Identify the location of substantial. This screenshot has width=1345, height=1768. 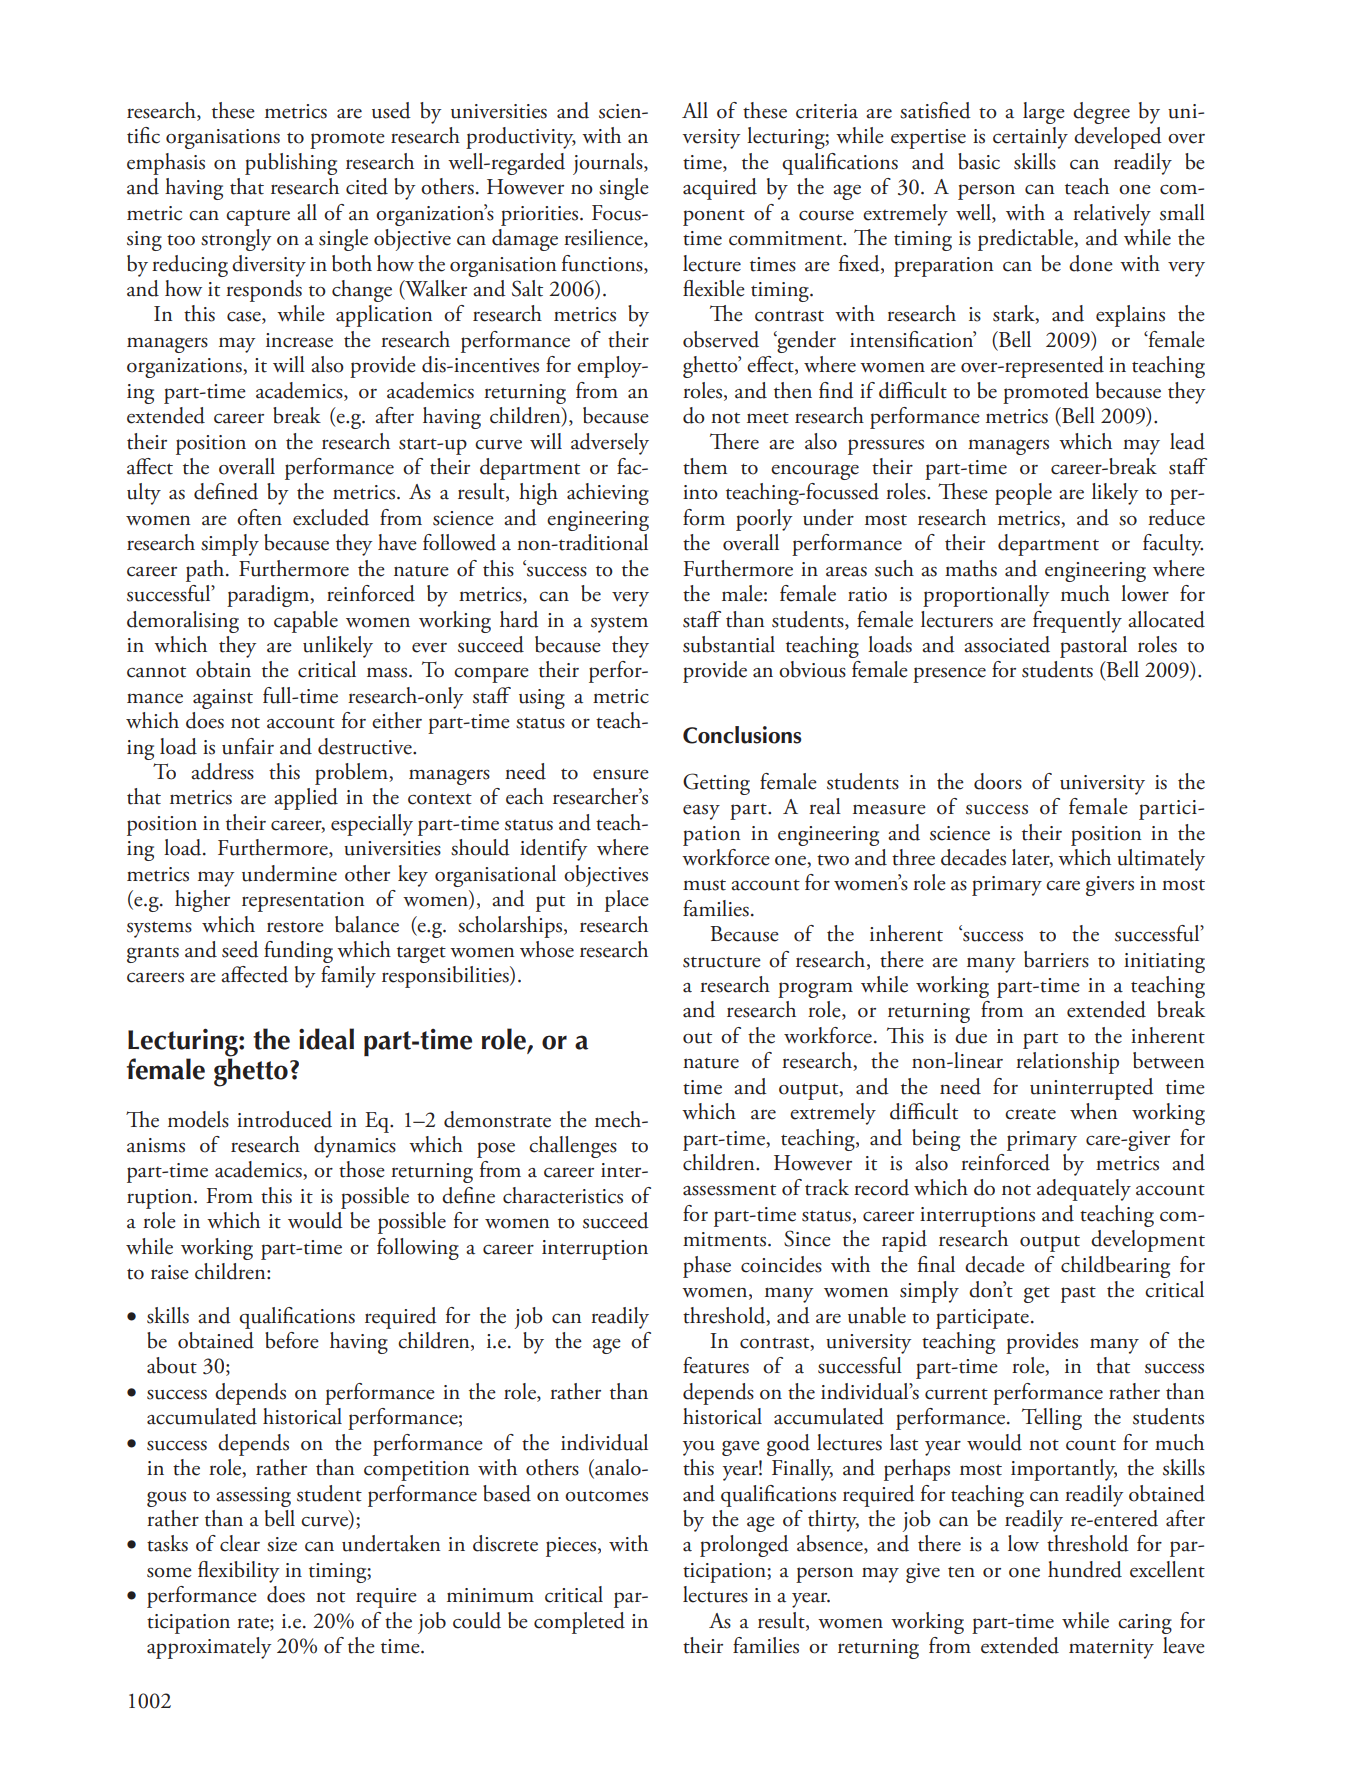
(729, 644).
